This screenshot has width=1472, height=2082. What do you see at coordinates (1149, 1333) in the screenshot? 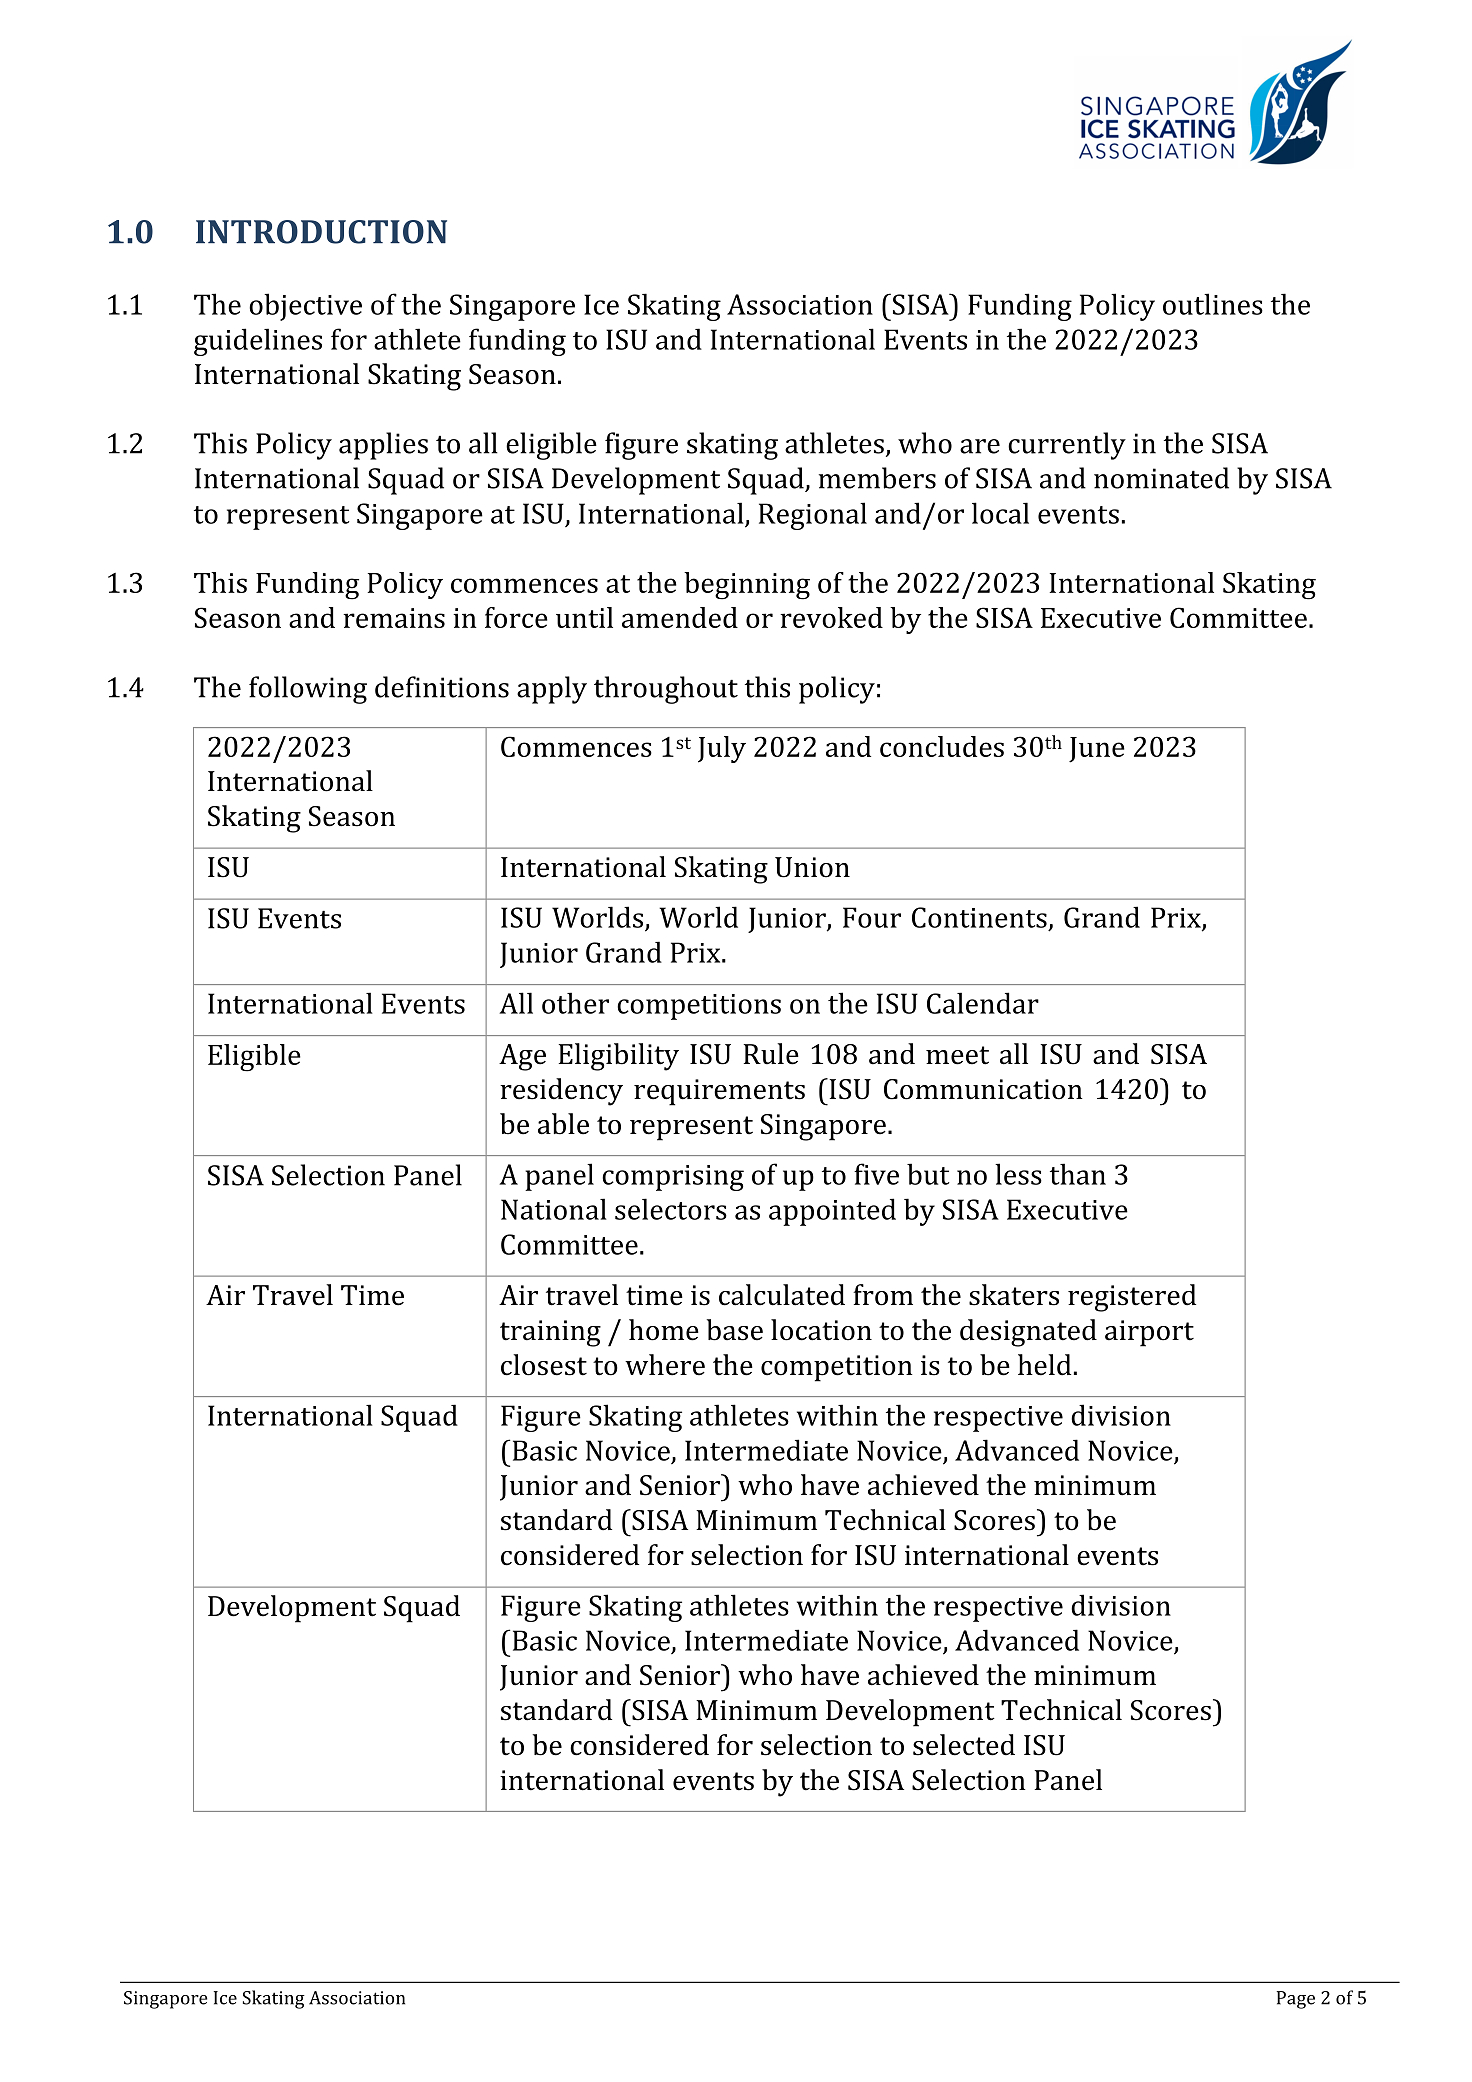
I see `airport` at bounding box center [1149, 1333].
